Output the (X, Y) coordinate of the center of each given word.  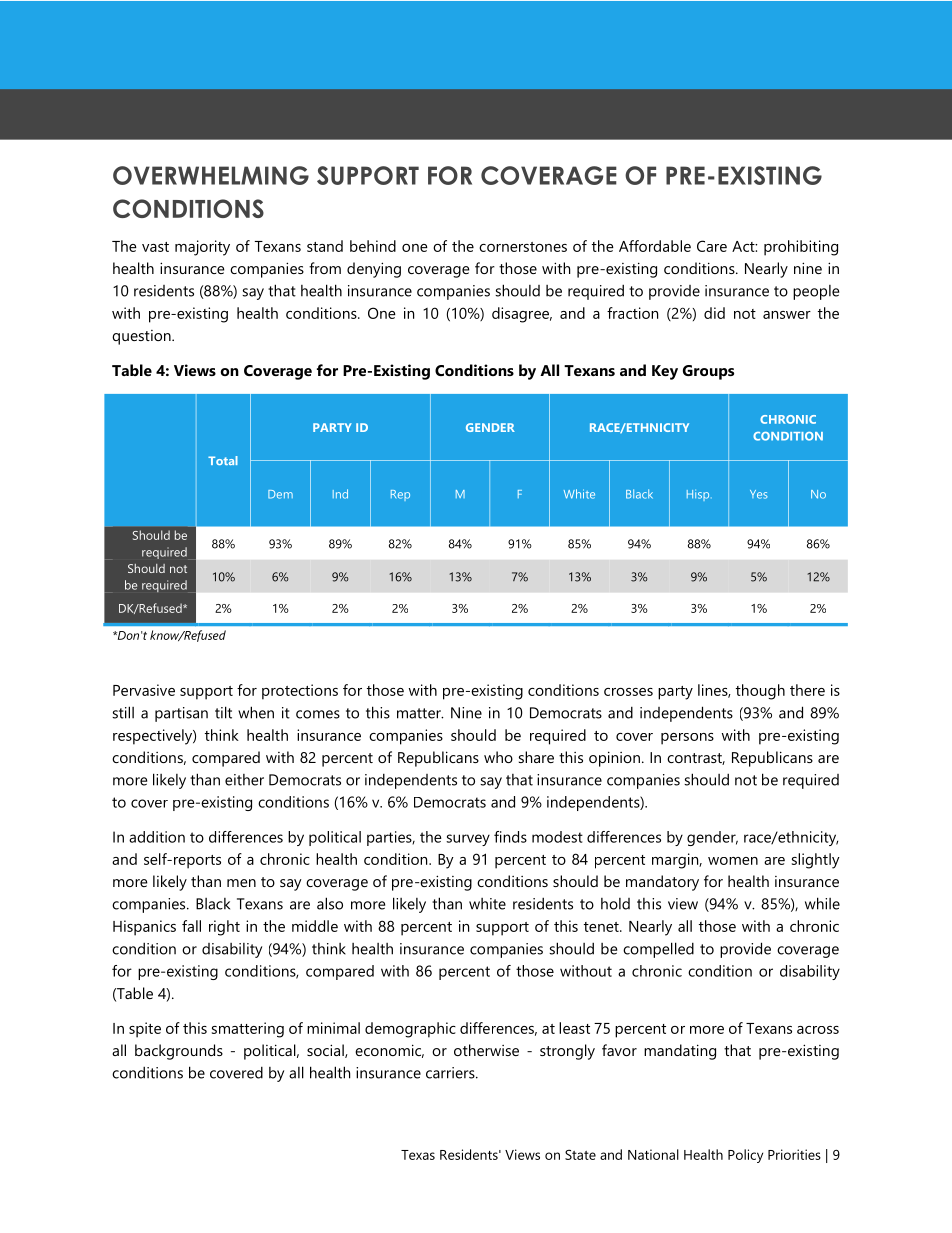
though (760, 692)
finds (510, 837)
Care (712, 246)
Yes (759, 494)
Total (223, 460)
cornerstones (523, 247)
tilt (223, 712)
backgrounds (179, 1052)
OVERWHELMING (211, 175)
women (733, 861)
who (498, 757)
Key (665, 372)
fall (191, 926)
